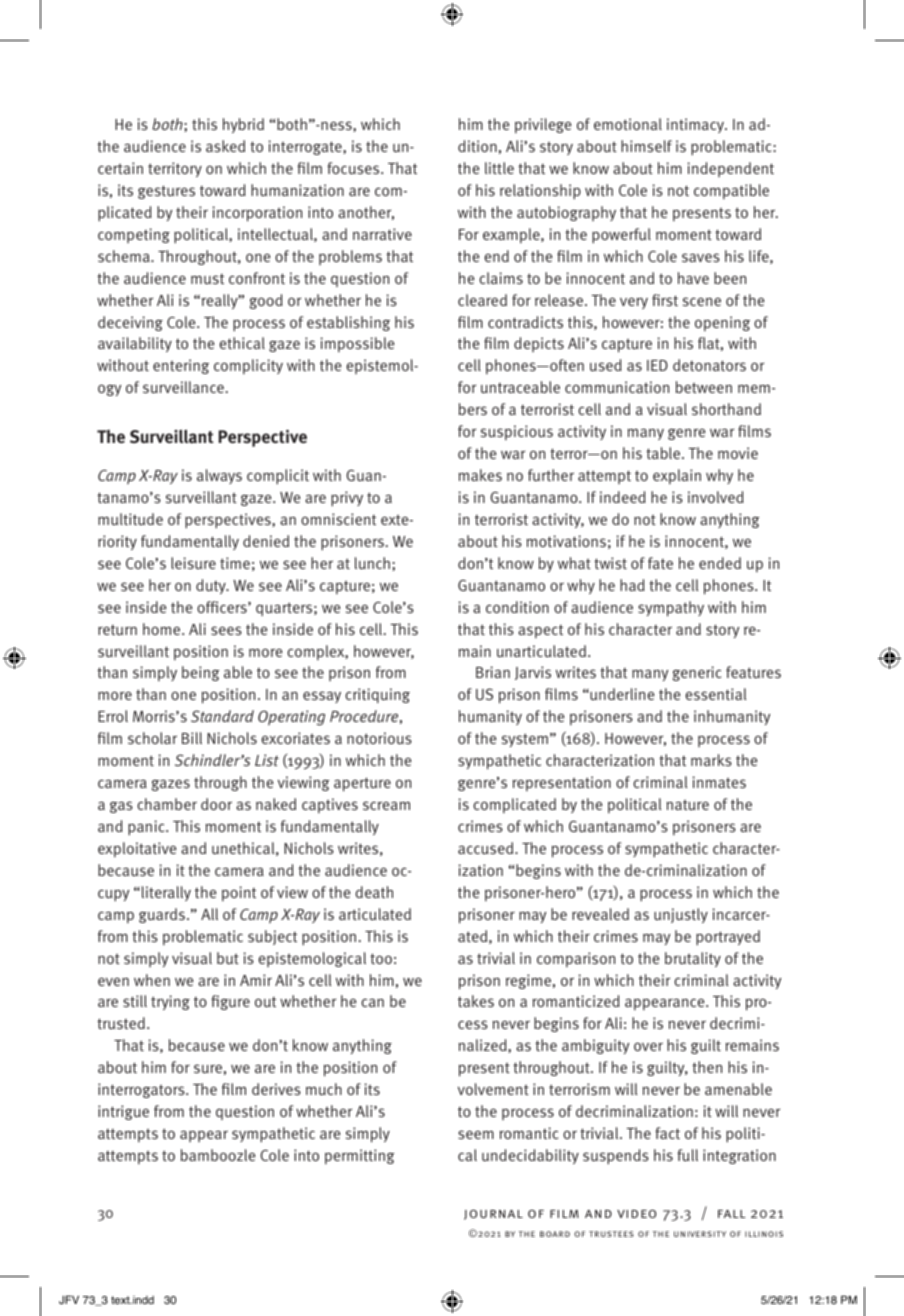  Describe the element at coordinates (218, 1155) in the screenshot. I see `bamboozle` at that location.
